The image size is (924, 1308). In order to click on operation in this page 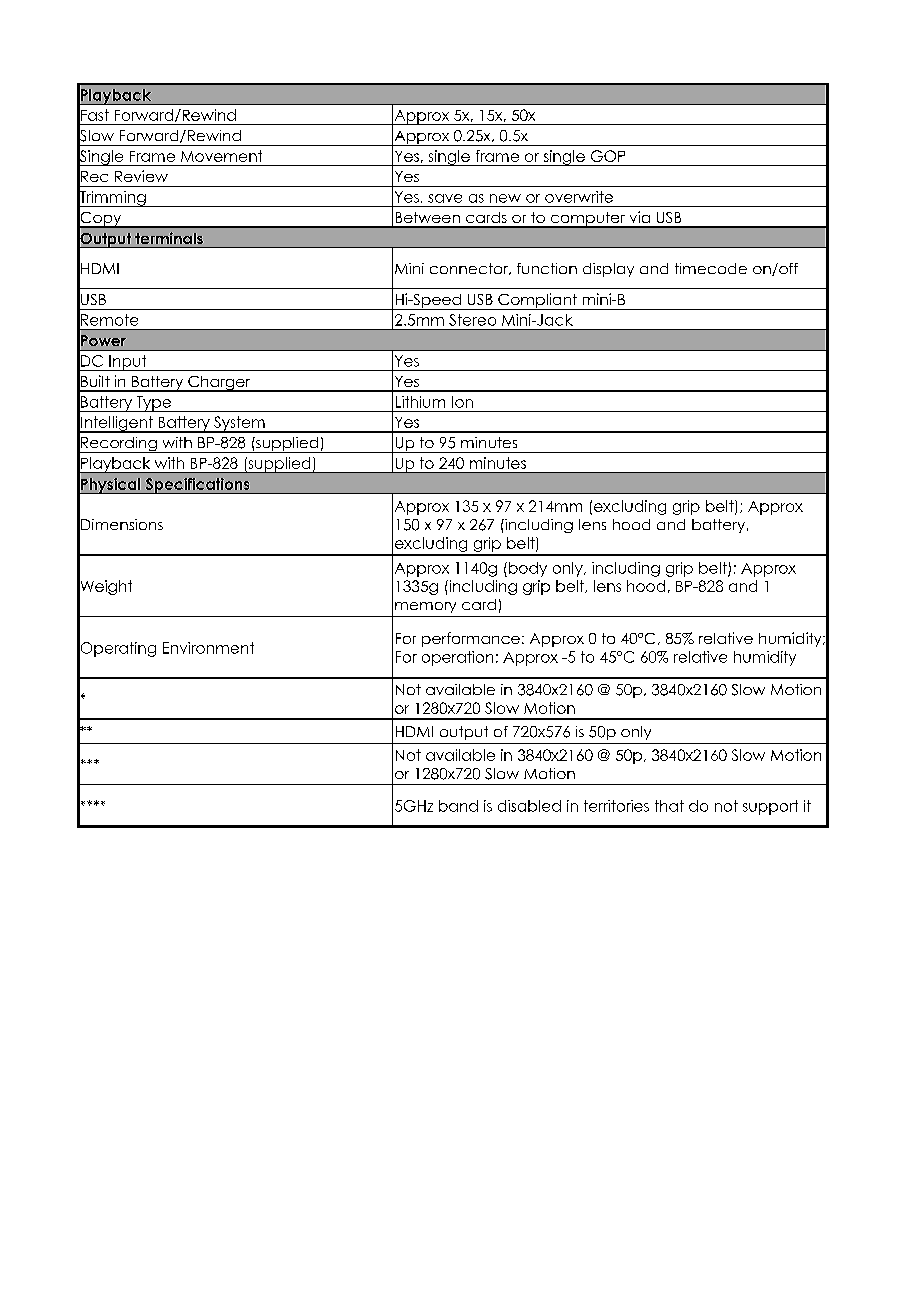, I will do `click(457, 658)`.
